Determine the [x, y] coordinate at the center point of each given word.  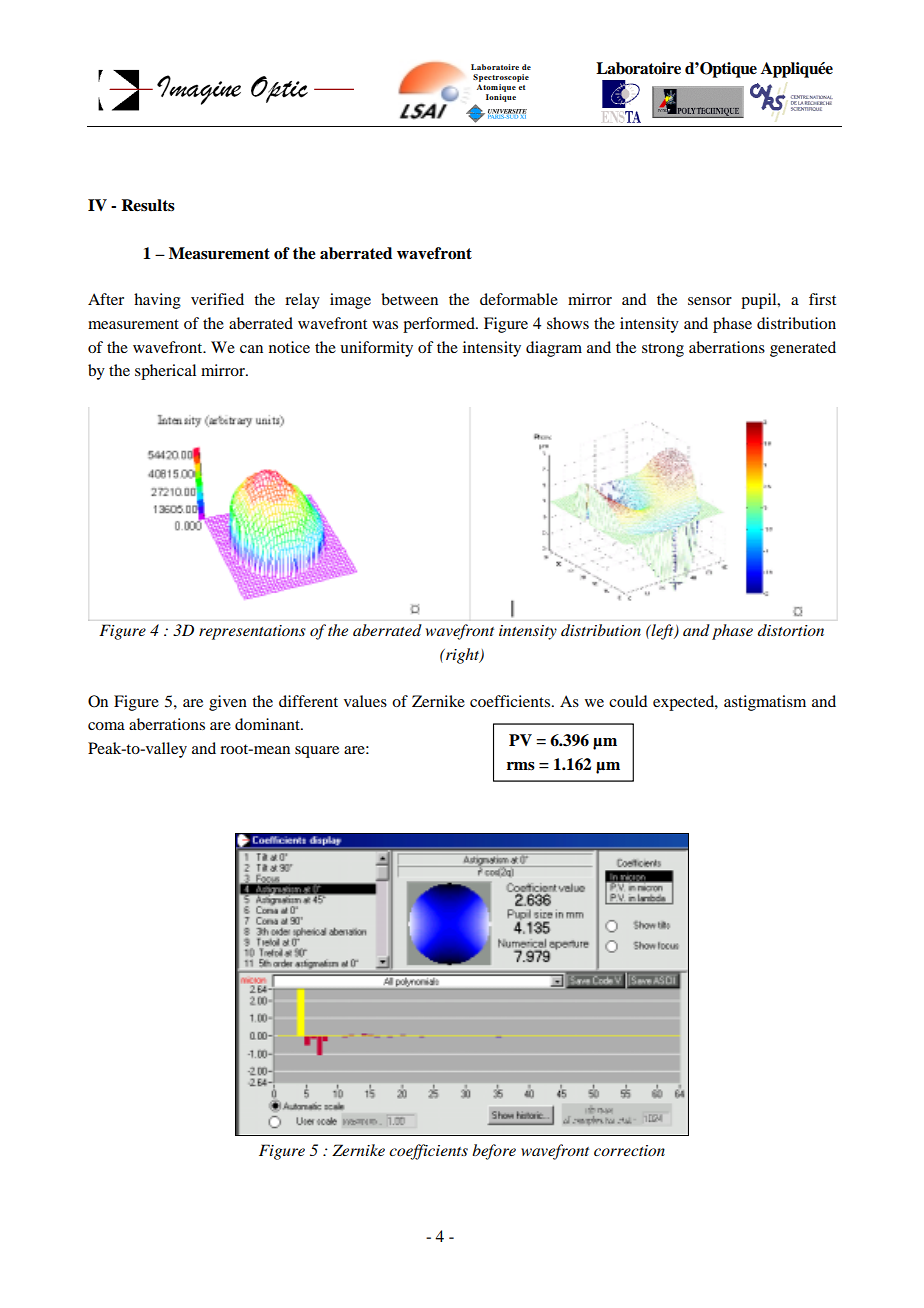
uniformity [376, 349]
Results [148, 205]
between [409, 299]
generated [803, 349]
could [628, 701]
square [317, 752]
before [494, 1152]
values [365, 701]
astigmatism [765, 703]
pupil [760, 301]
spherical [165, 372]
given [228, 703]
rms [521, 766]
